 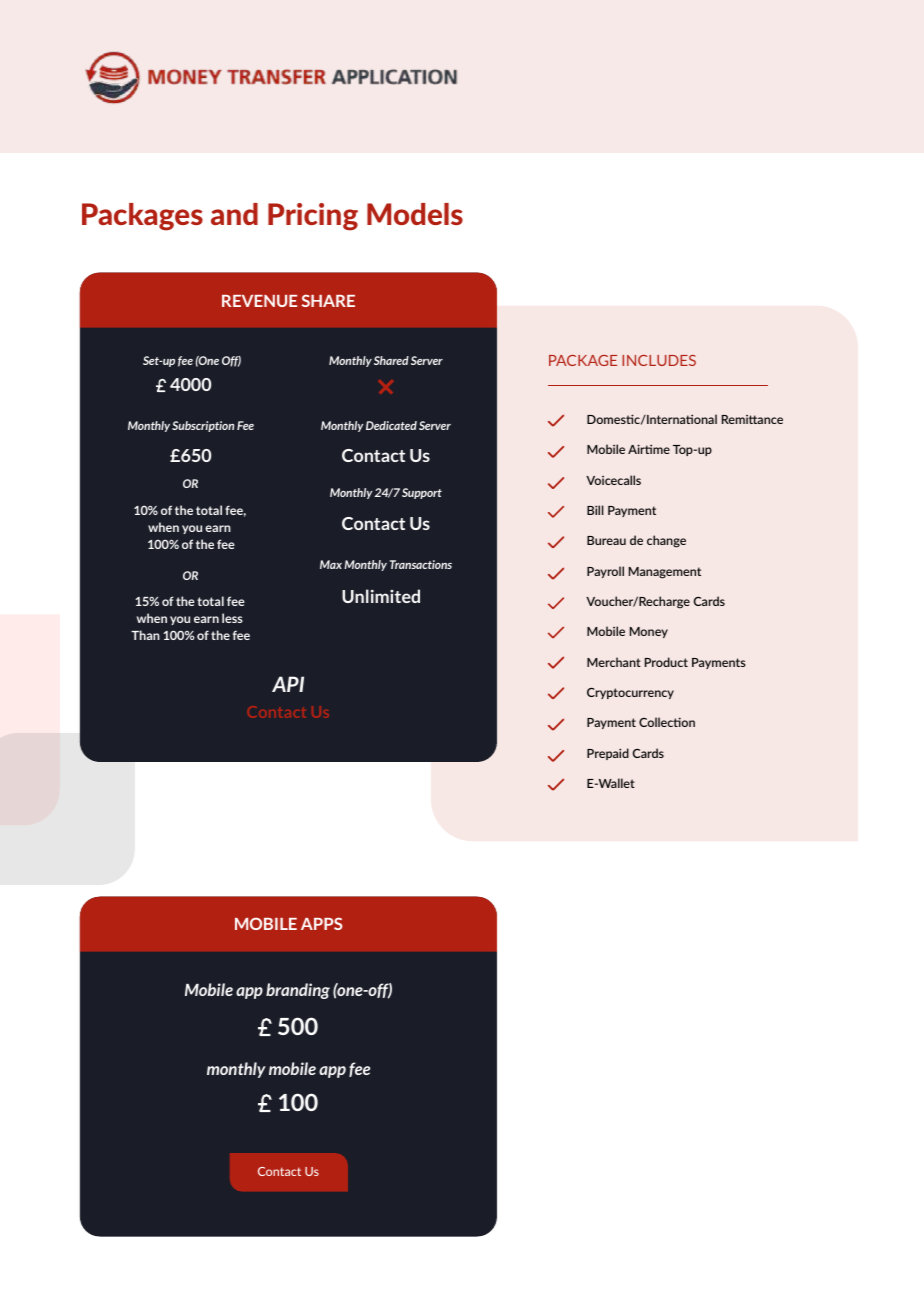 What do you see at coordinates (659, 360) in the screenshot?
I see `INCLUDES` at bounding box center [659, 360].
